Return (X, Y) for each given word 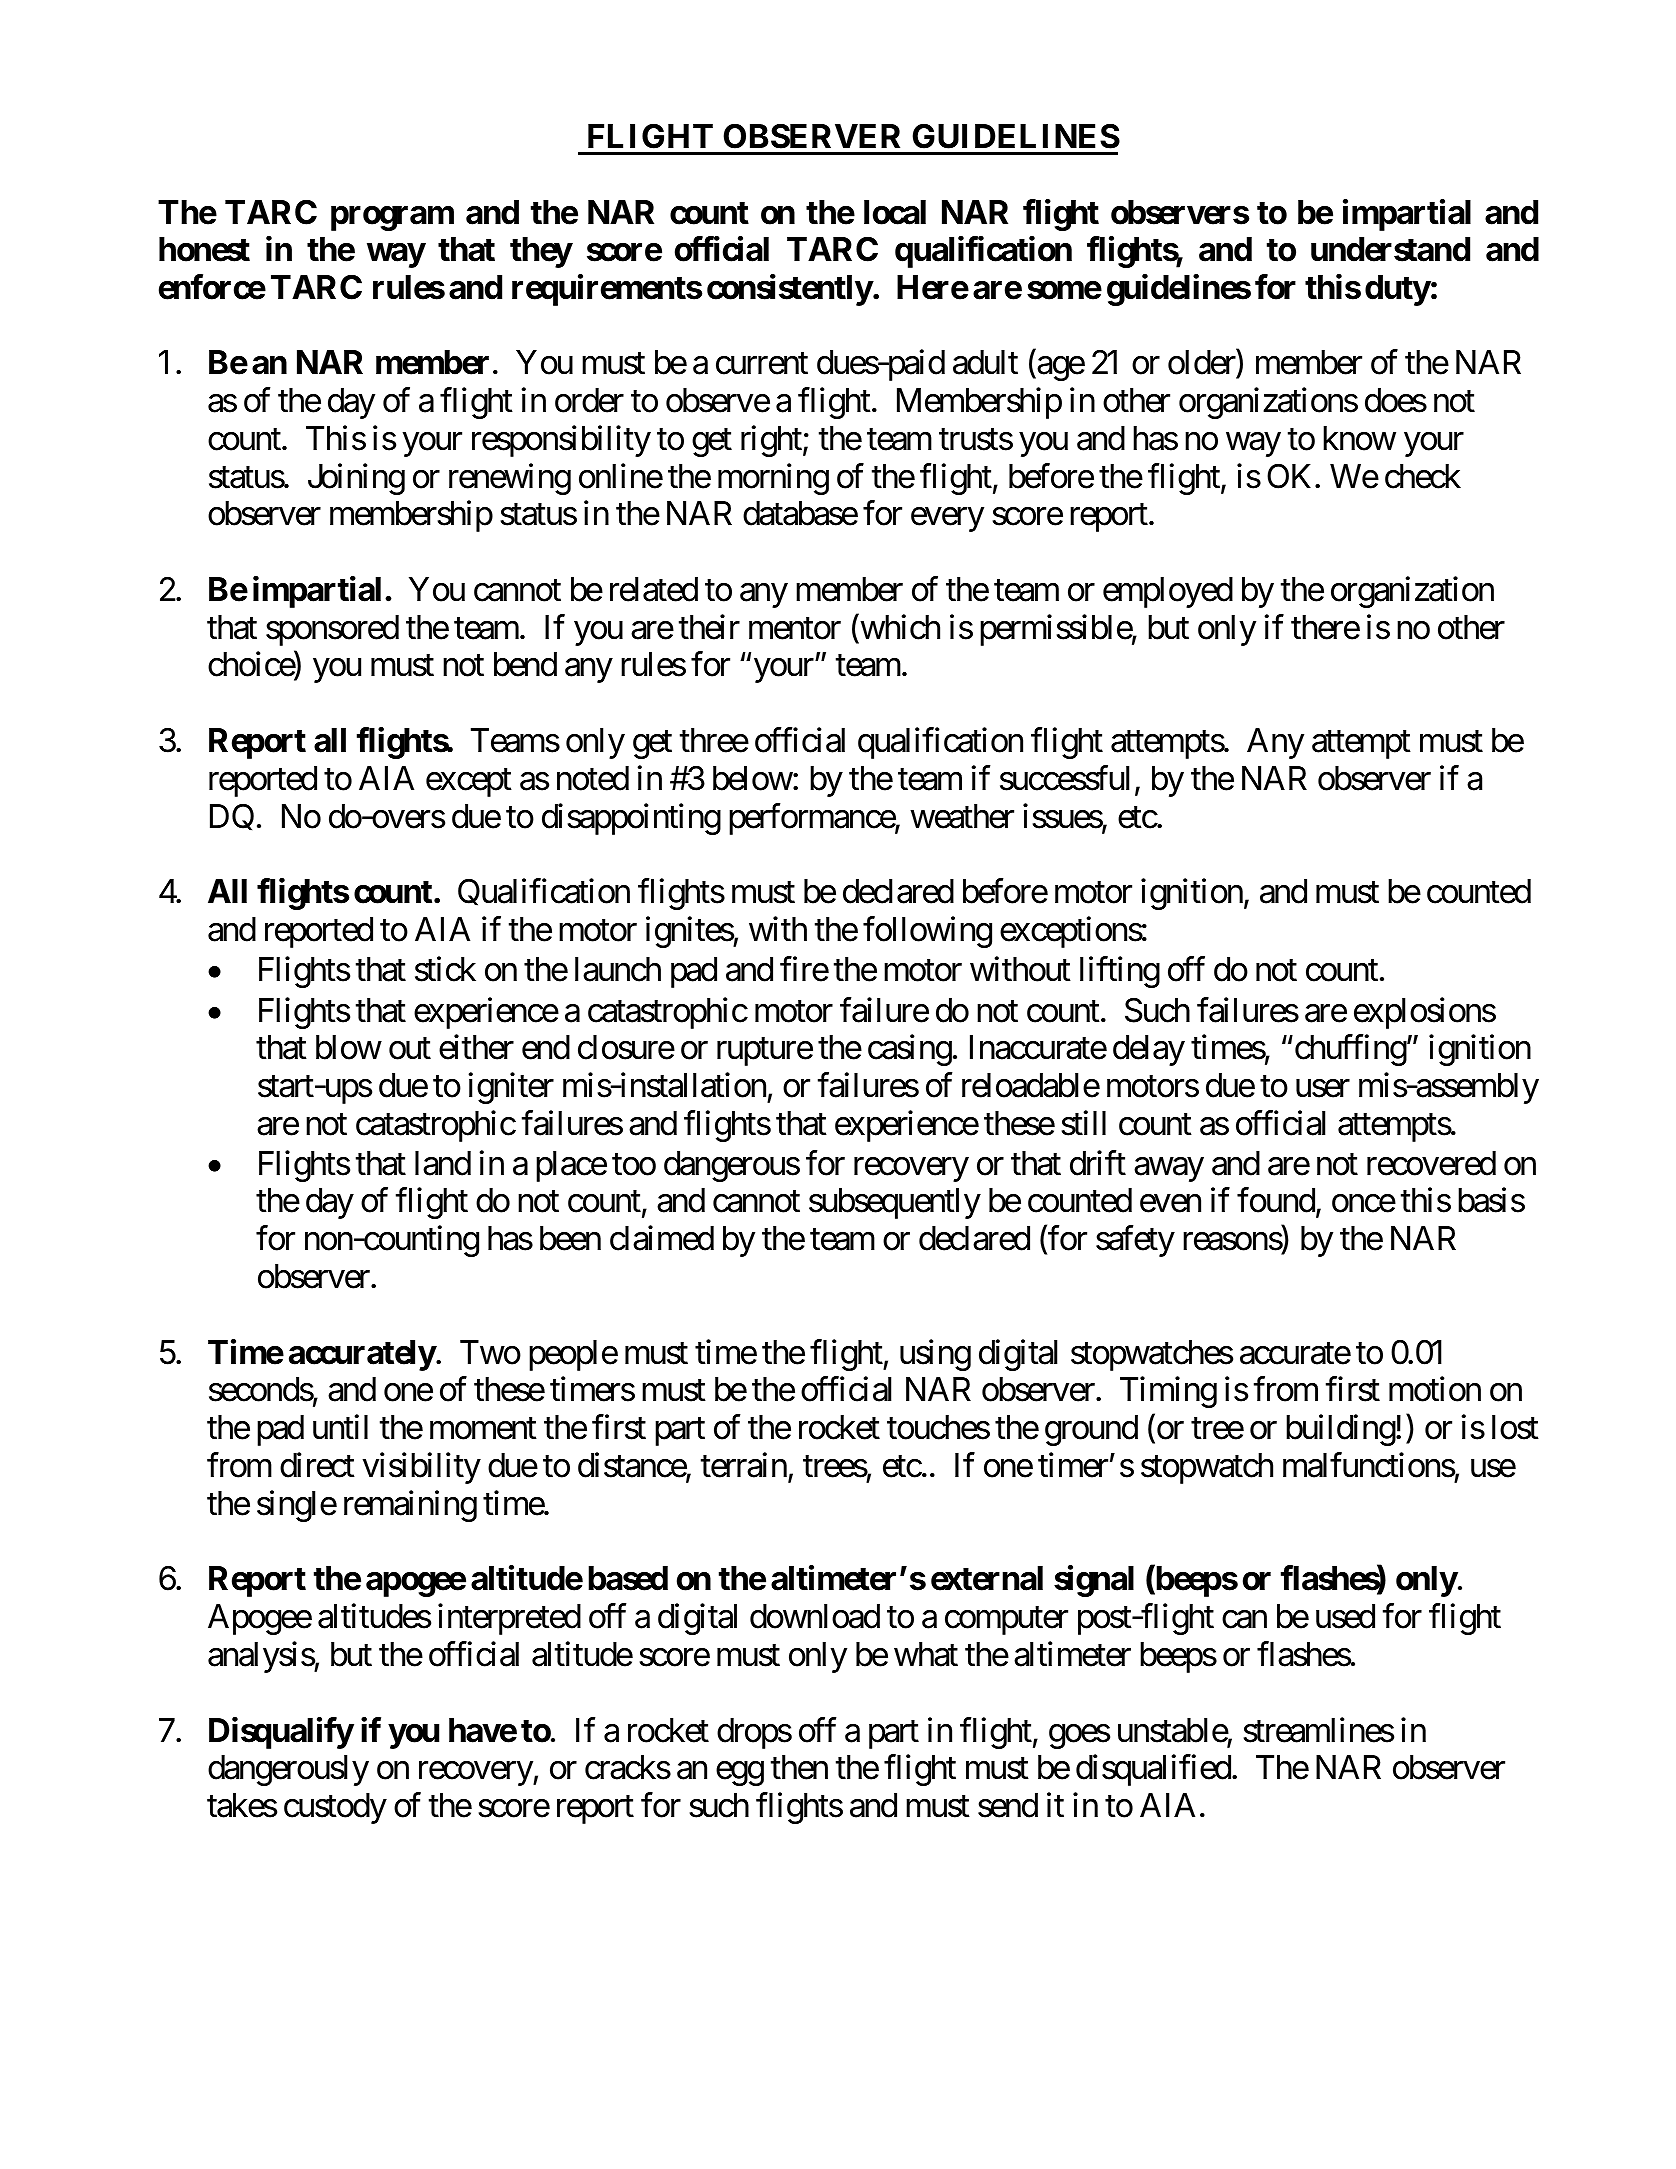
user (1323, 1089)
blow (348, 1047)
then (799, 1767)
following (927, 932)
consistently (790, 290)
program (392, 218)
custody (335, 1808)
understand (1390, 249)
